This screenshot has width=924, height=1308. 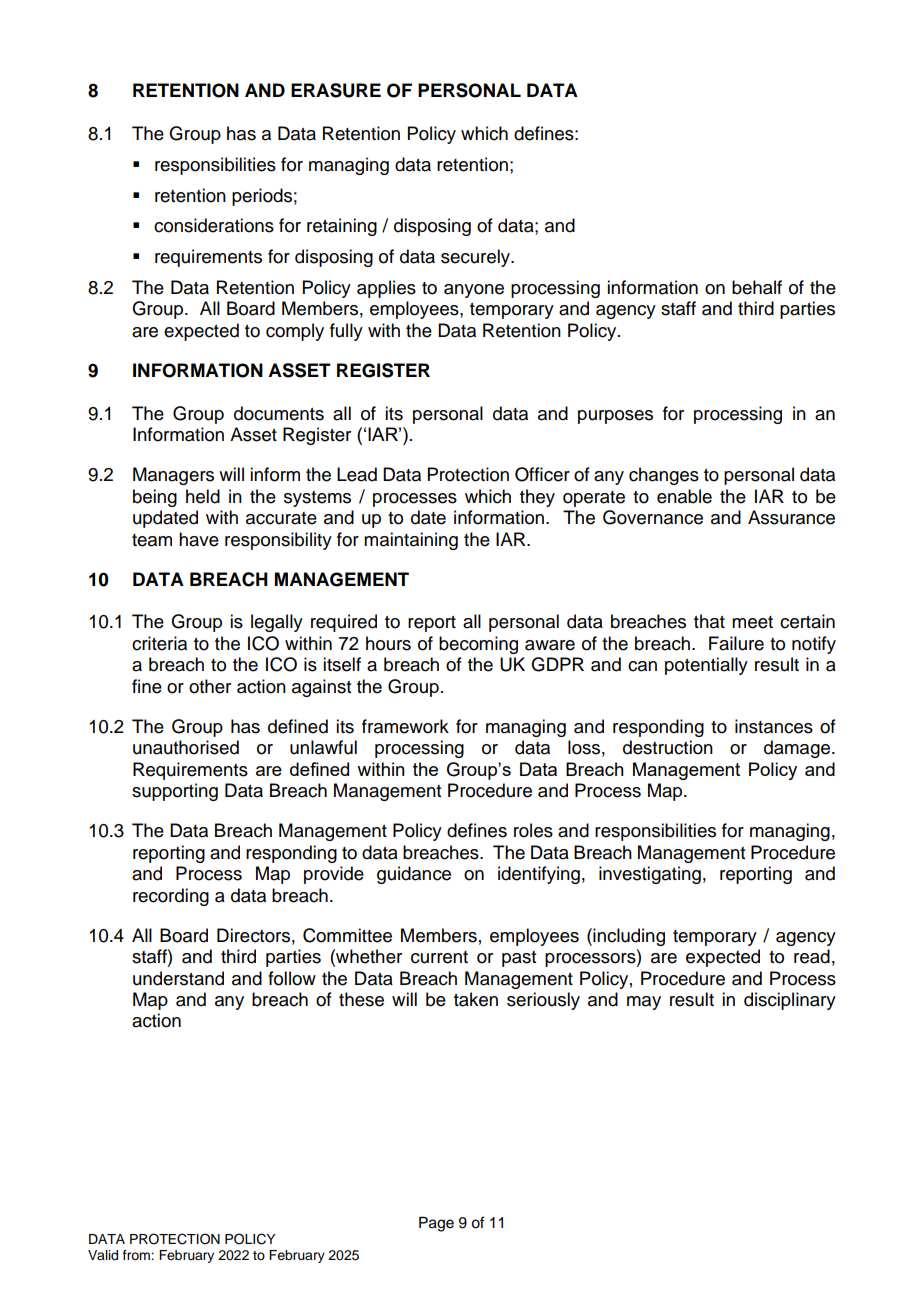 What do you see at coordinates (137, 1255) in the screenshot?
I see `from` at bounding box center [137, 1255].
